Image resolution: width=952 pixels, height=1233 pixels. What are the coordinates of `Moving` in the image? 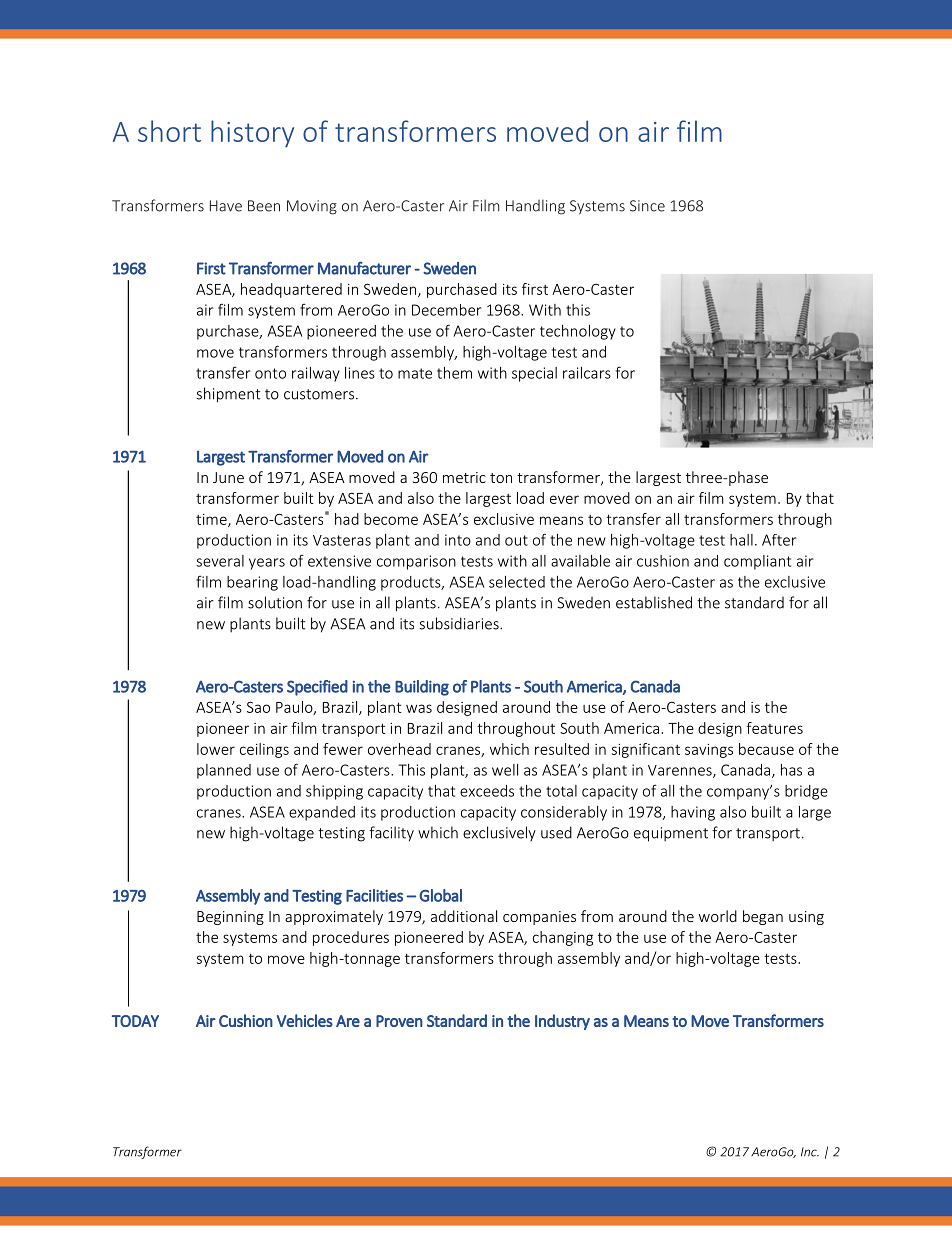 It's located at (312, 207).
